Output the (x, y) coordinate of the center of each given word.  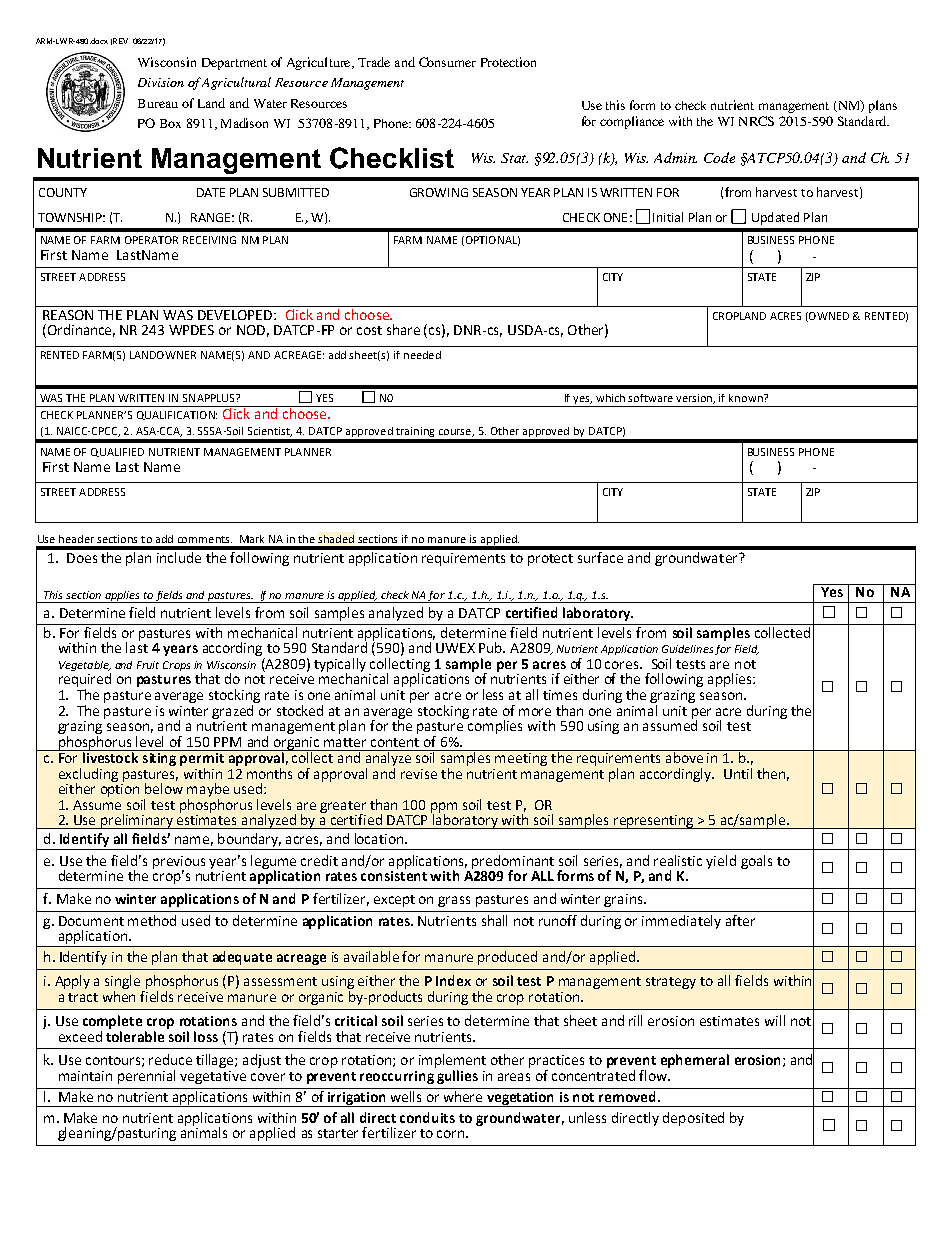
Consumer (447, 62)
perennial (146, 1077)
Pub (491, 647)
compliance (632, 122)
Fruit (148, 665)
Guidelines (687, 649)
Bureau (158, 103)
